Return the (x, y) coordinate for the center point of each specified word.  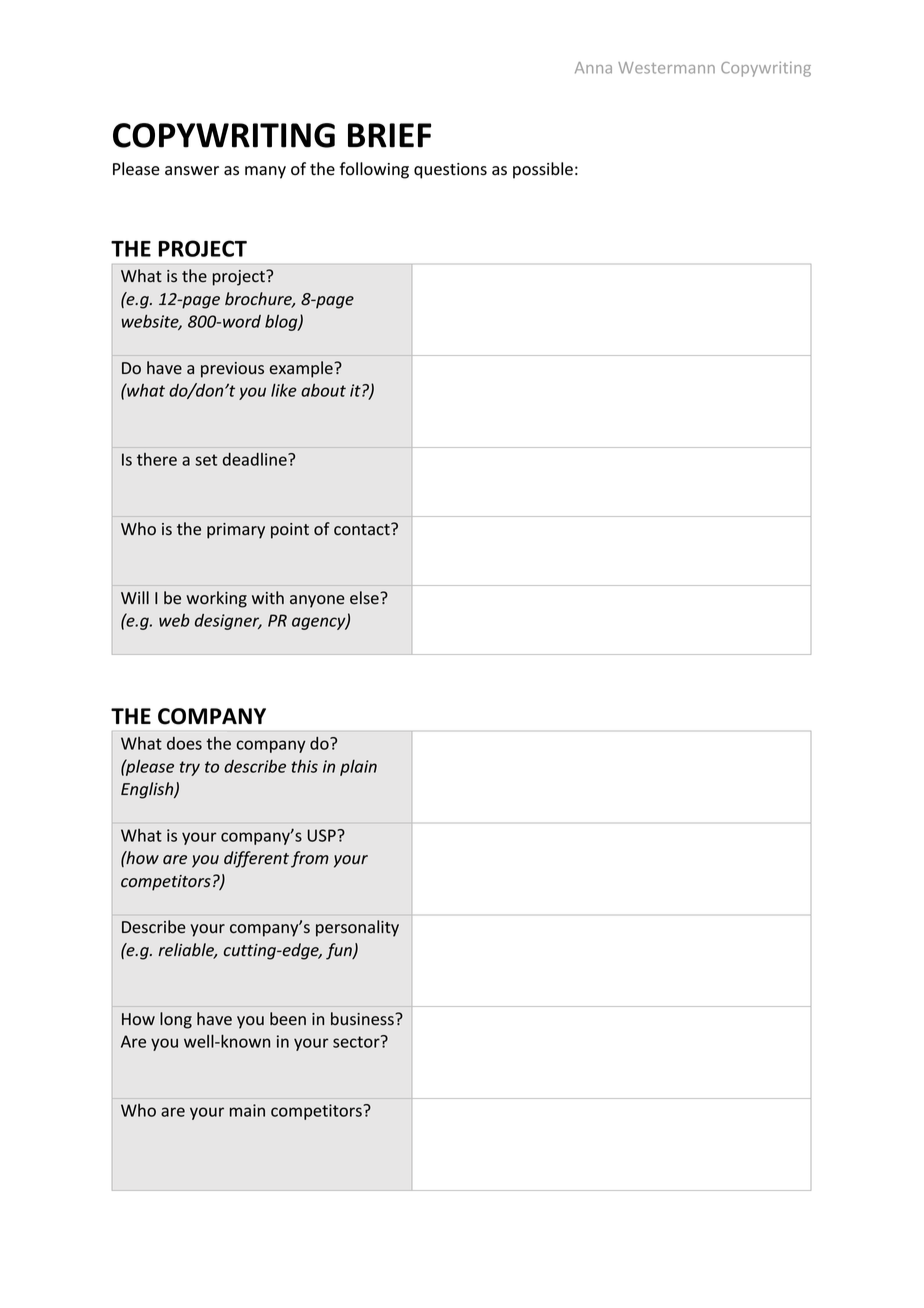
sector (357, 1041)
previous (232, 370)
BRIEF (389, 135)
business (363, 1019)
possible (543, 170)
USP (323, 835)
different (256, 859)
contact (363, 529)
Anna (593, 68)
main (247, 1110)
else (365, 598)
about (323, 390)
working (216, 599)
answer (192, 171)
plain (358, 768)
